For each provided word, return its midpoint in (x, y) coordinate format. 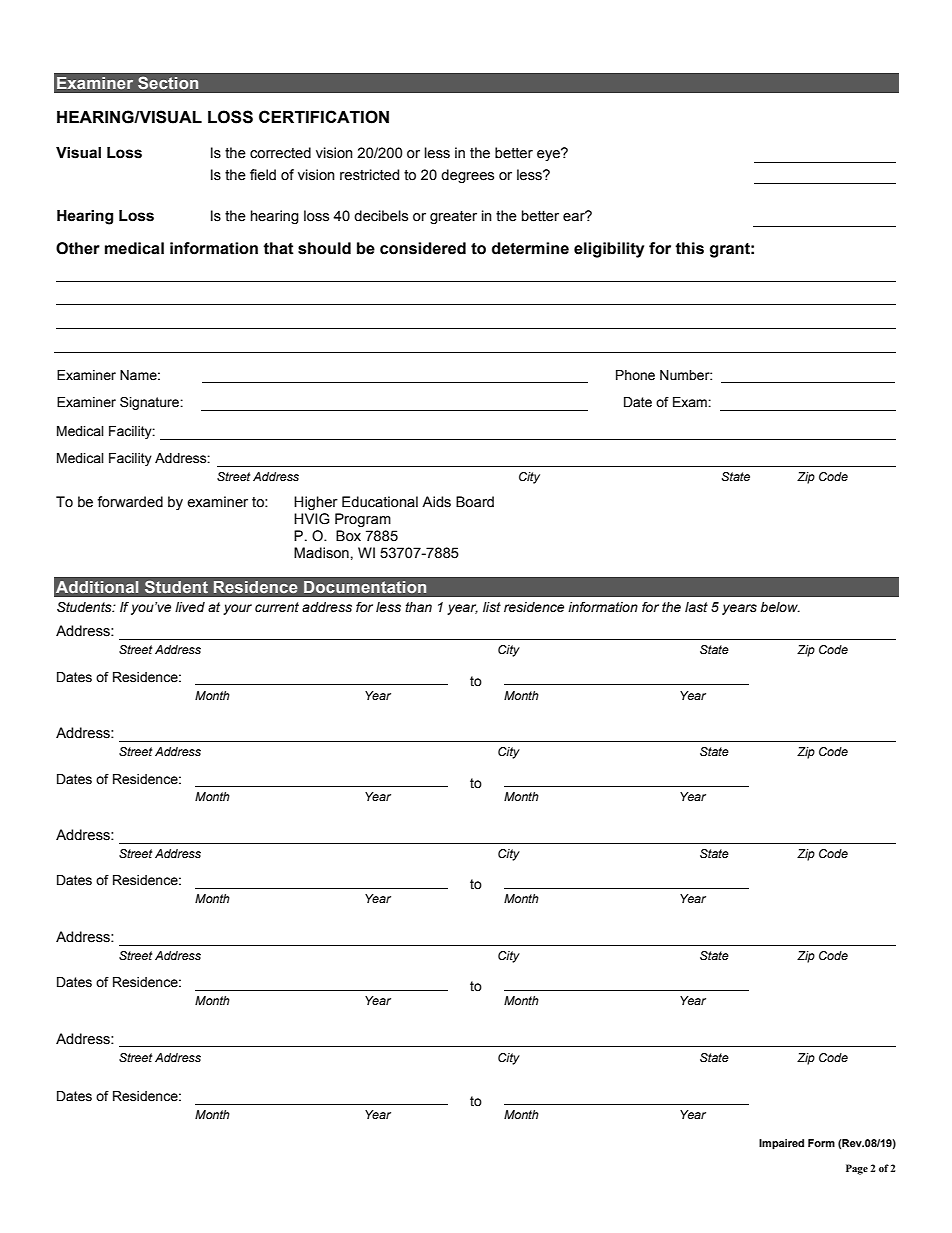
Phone (635, 375)
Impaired (781, 1144)
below (780, 607)
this (689, 248)
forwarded (130, 502)
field (263, 175)
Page (857, 1169)
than (418, 607)
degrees (467, 176)
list (492, 607)
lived (190, 607)
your (237, 609)
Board (475, 502)
